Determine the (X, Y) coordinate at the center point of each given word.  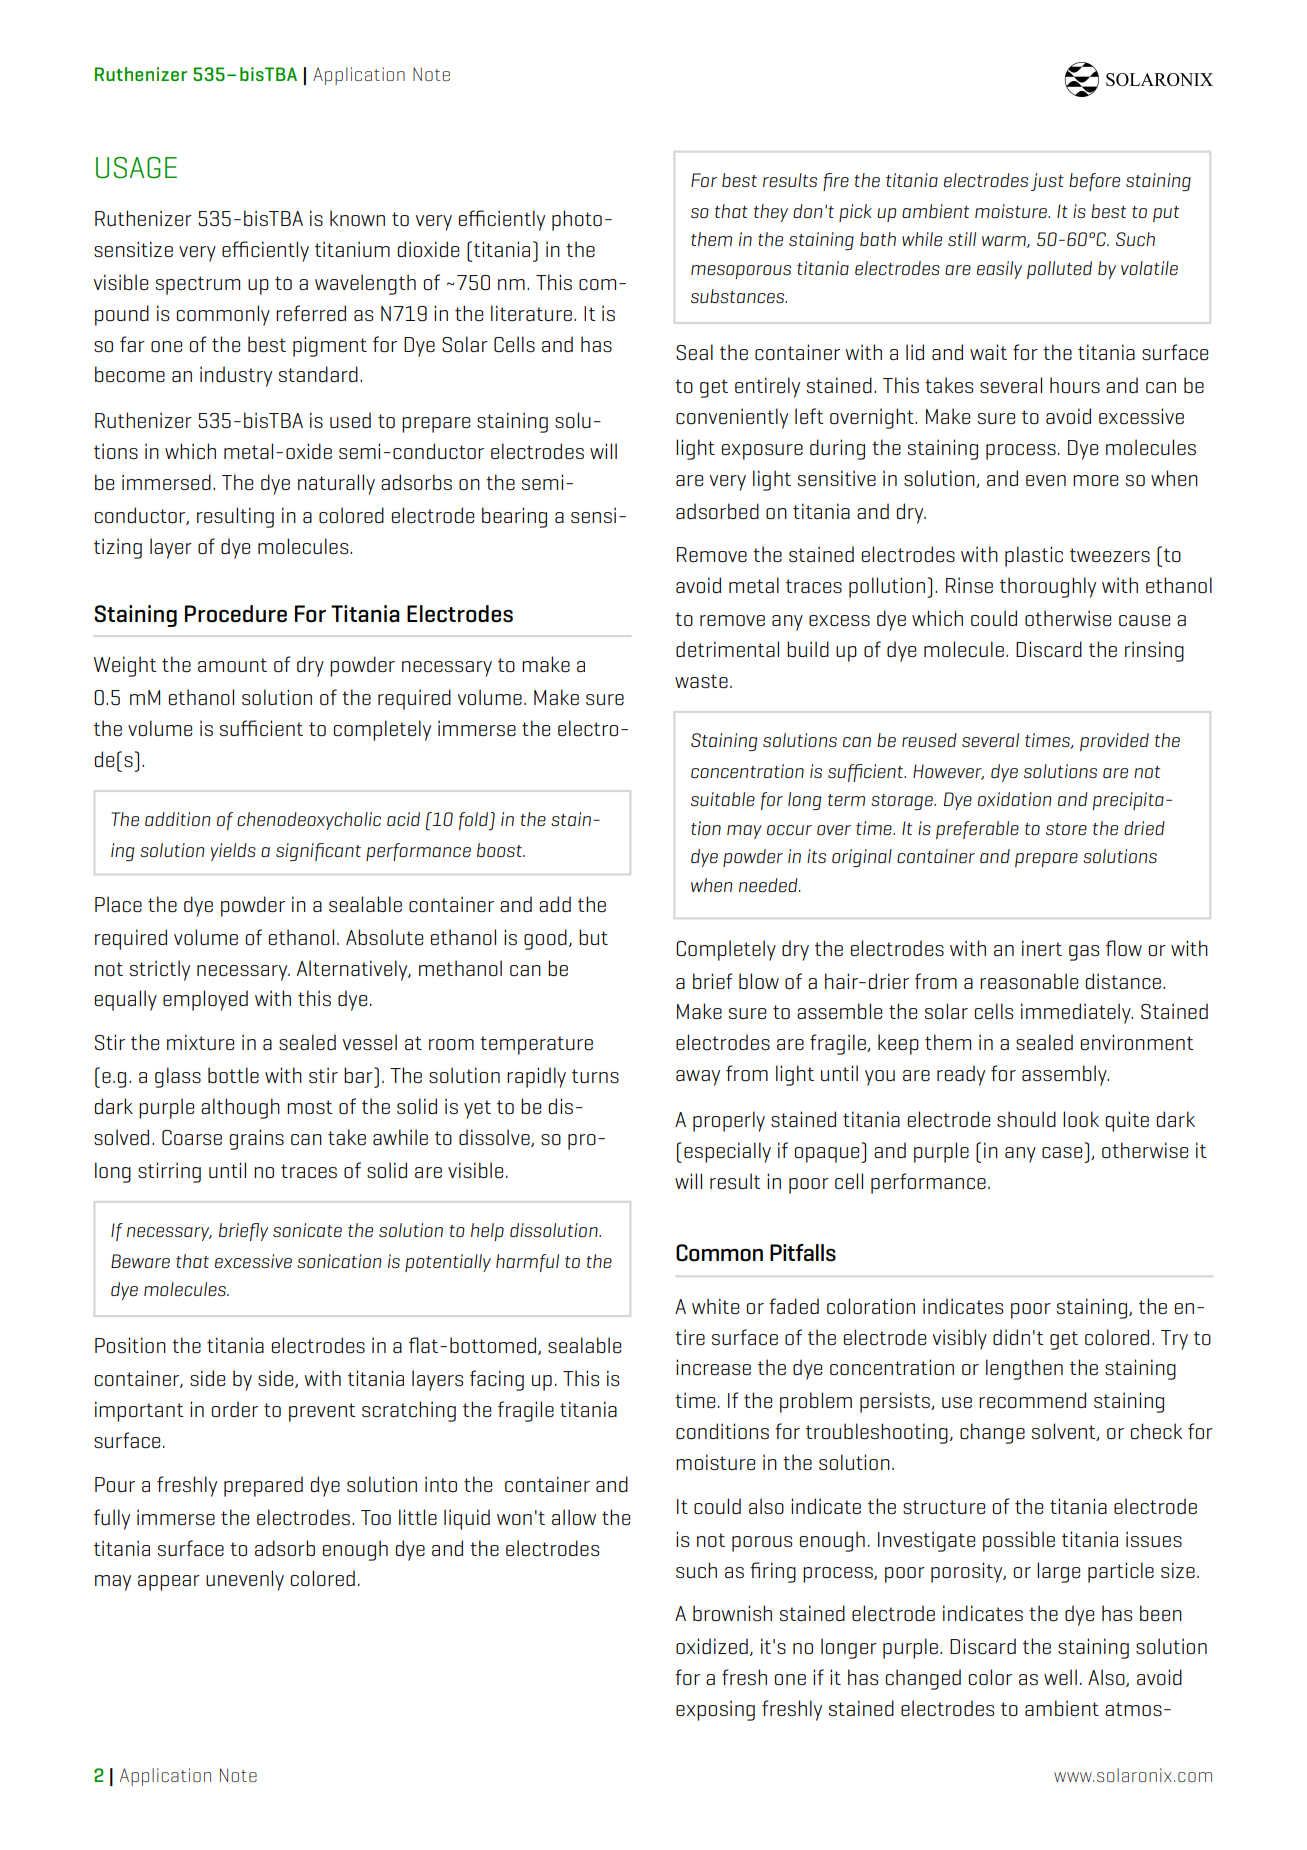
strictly (160, 970)
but (593, 937)
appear (169, 1583)
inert (1042, 948)
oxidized (712, 1646)
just (1047, 182)
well (1060, 1677)
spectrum (198, 285)
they (771, 213)
